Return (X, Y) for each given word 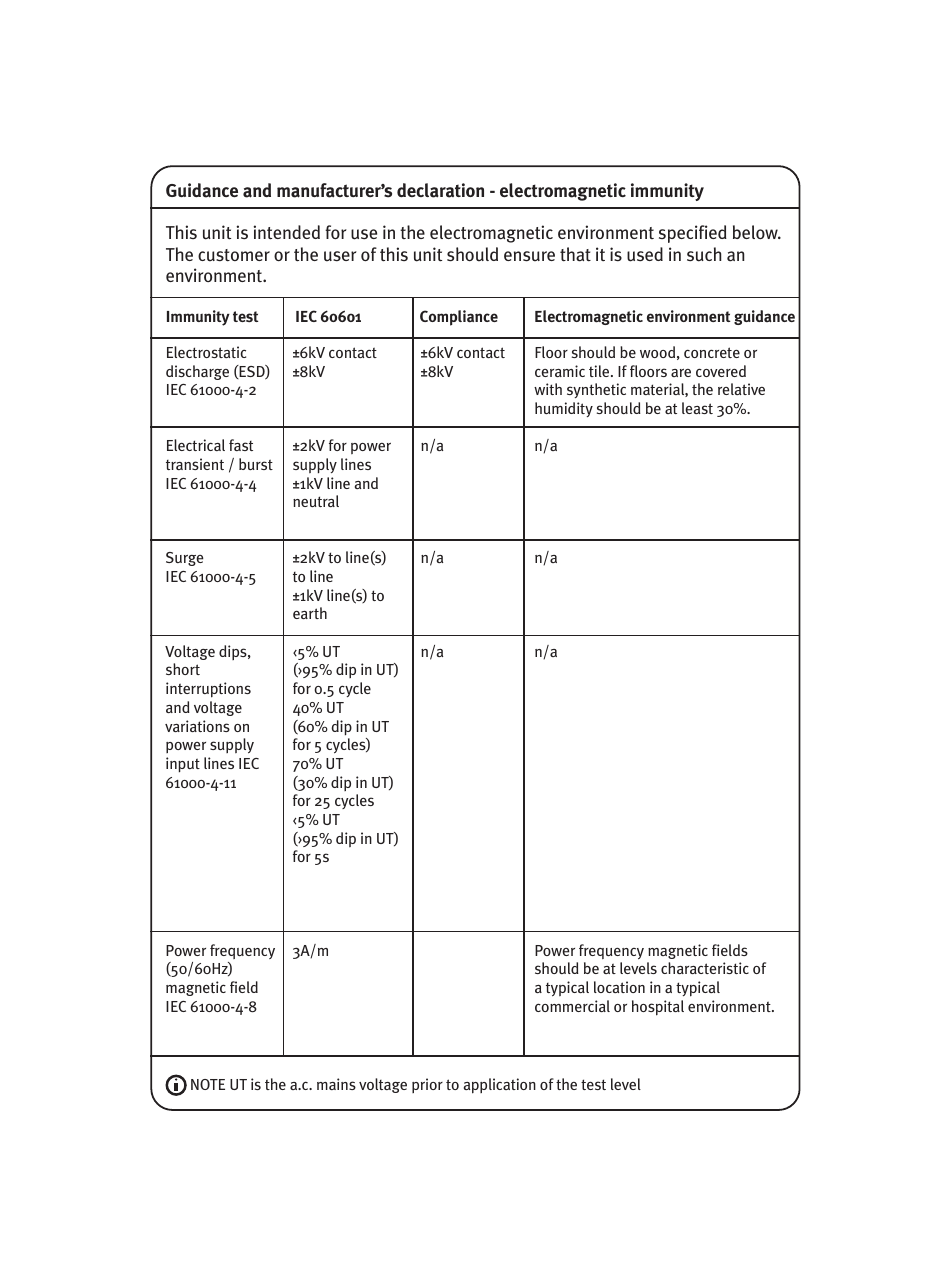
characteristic (705, 968)
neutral (316, 501)
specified (693, 234)
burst (256, 464)
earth (310, 613)
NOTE (208, 1084)
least (697, 408)
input (183, 764)
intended (287, 232)
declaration (440, 190)
